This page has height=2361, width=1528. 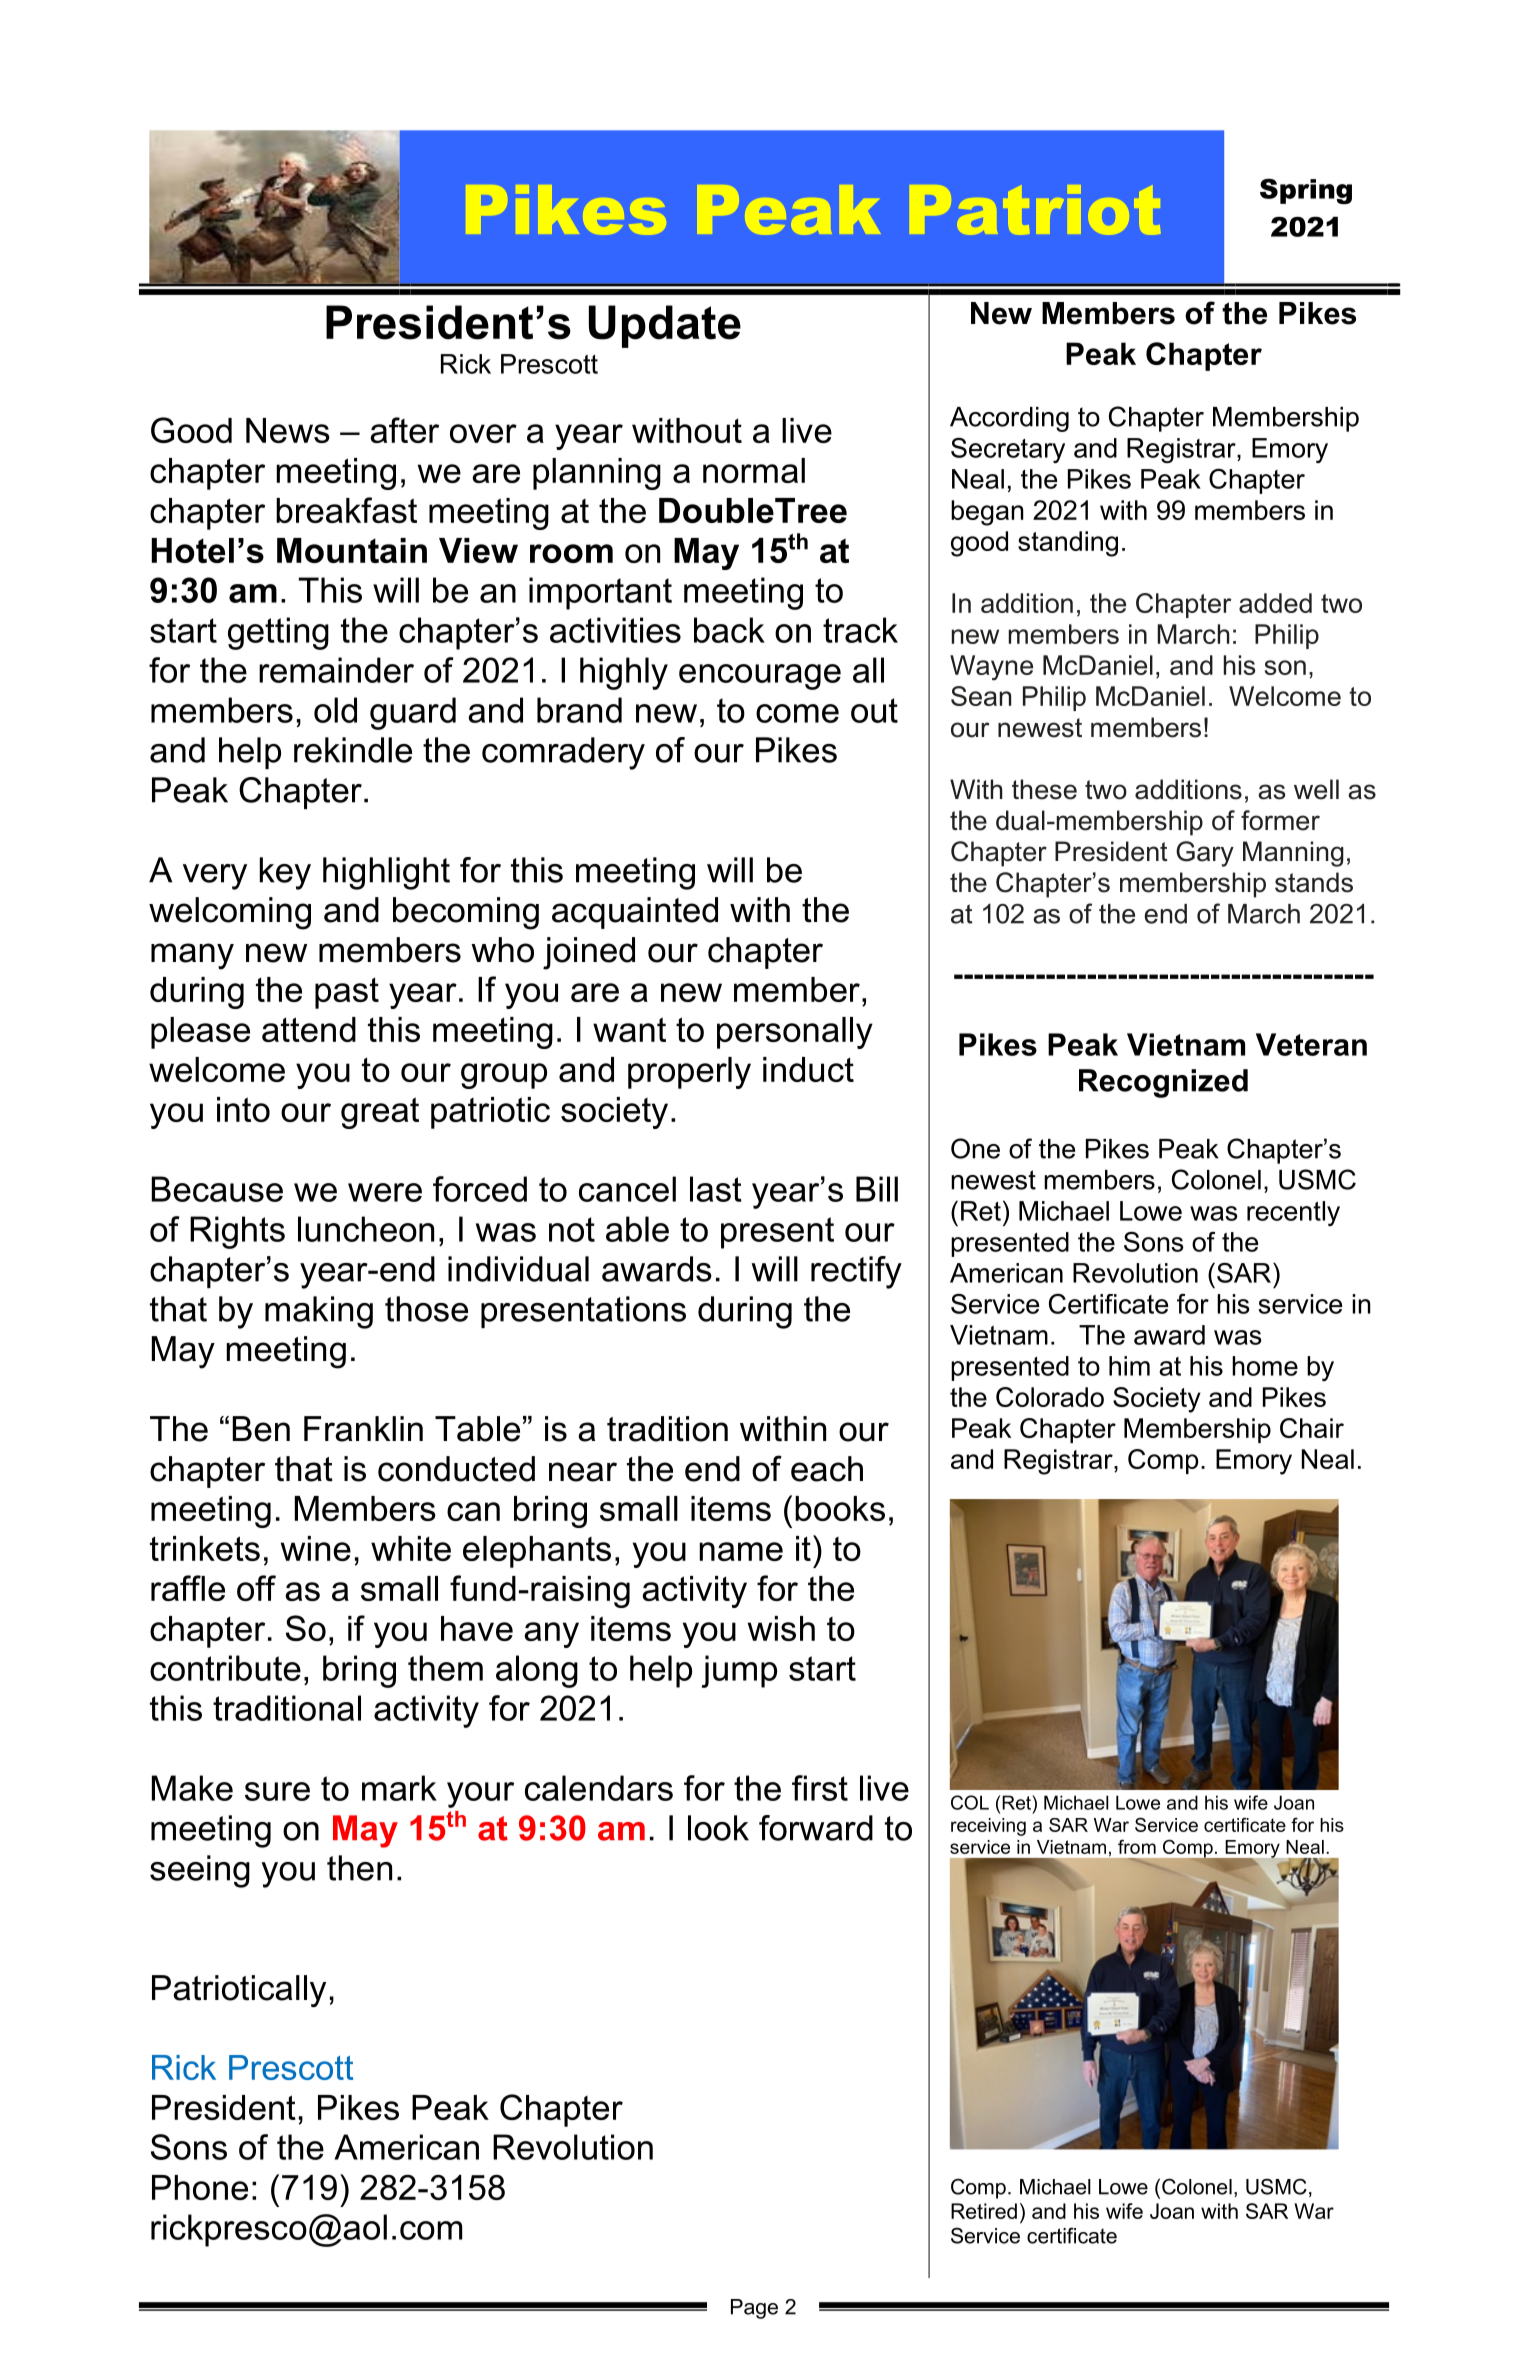 What do you see at coordinates (200, 2187) in the page?
I see `Phone` at bounding box center [200, 2187].
